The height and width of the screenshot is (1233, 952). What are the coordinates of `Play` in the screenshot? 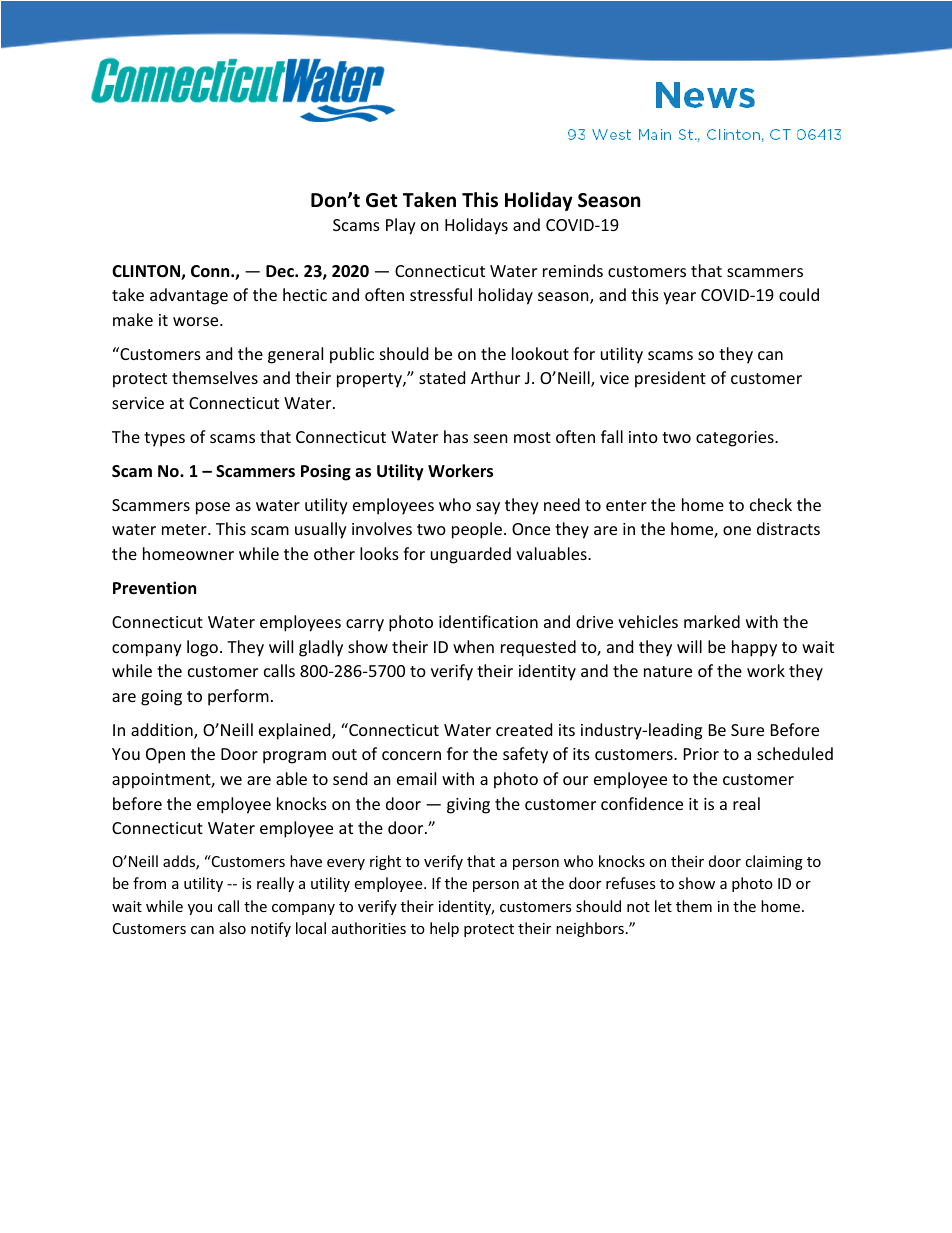 It's located at (401, 226).
